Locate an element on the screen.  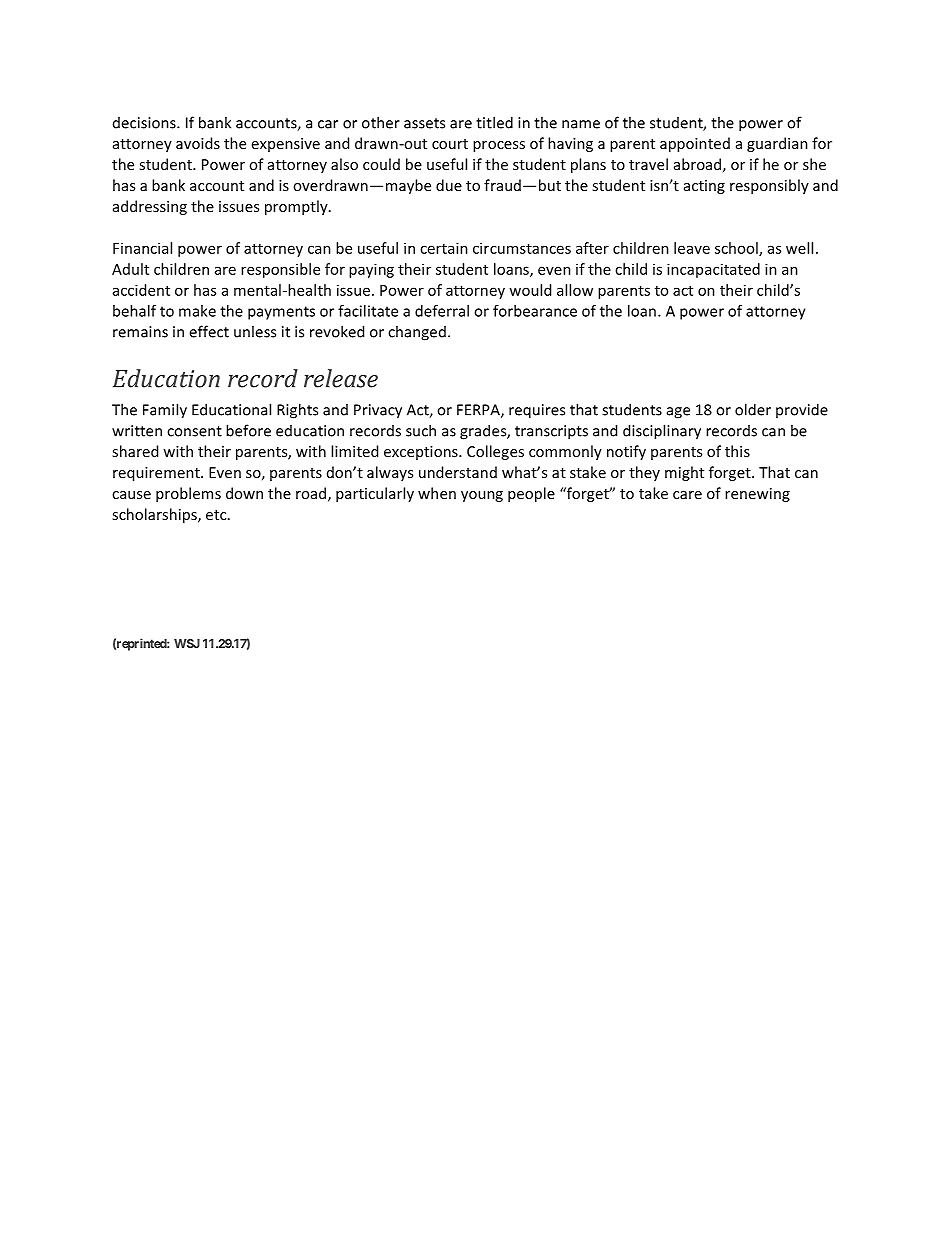
requires is located at coordinates (537, 411).
